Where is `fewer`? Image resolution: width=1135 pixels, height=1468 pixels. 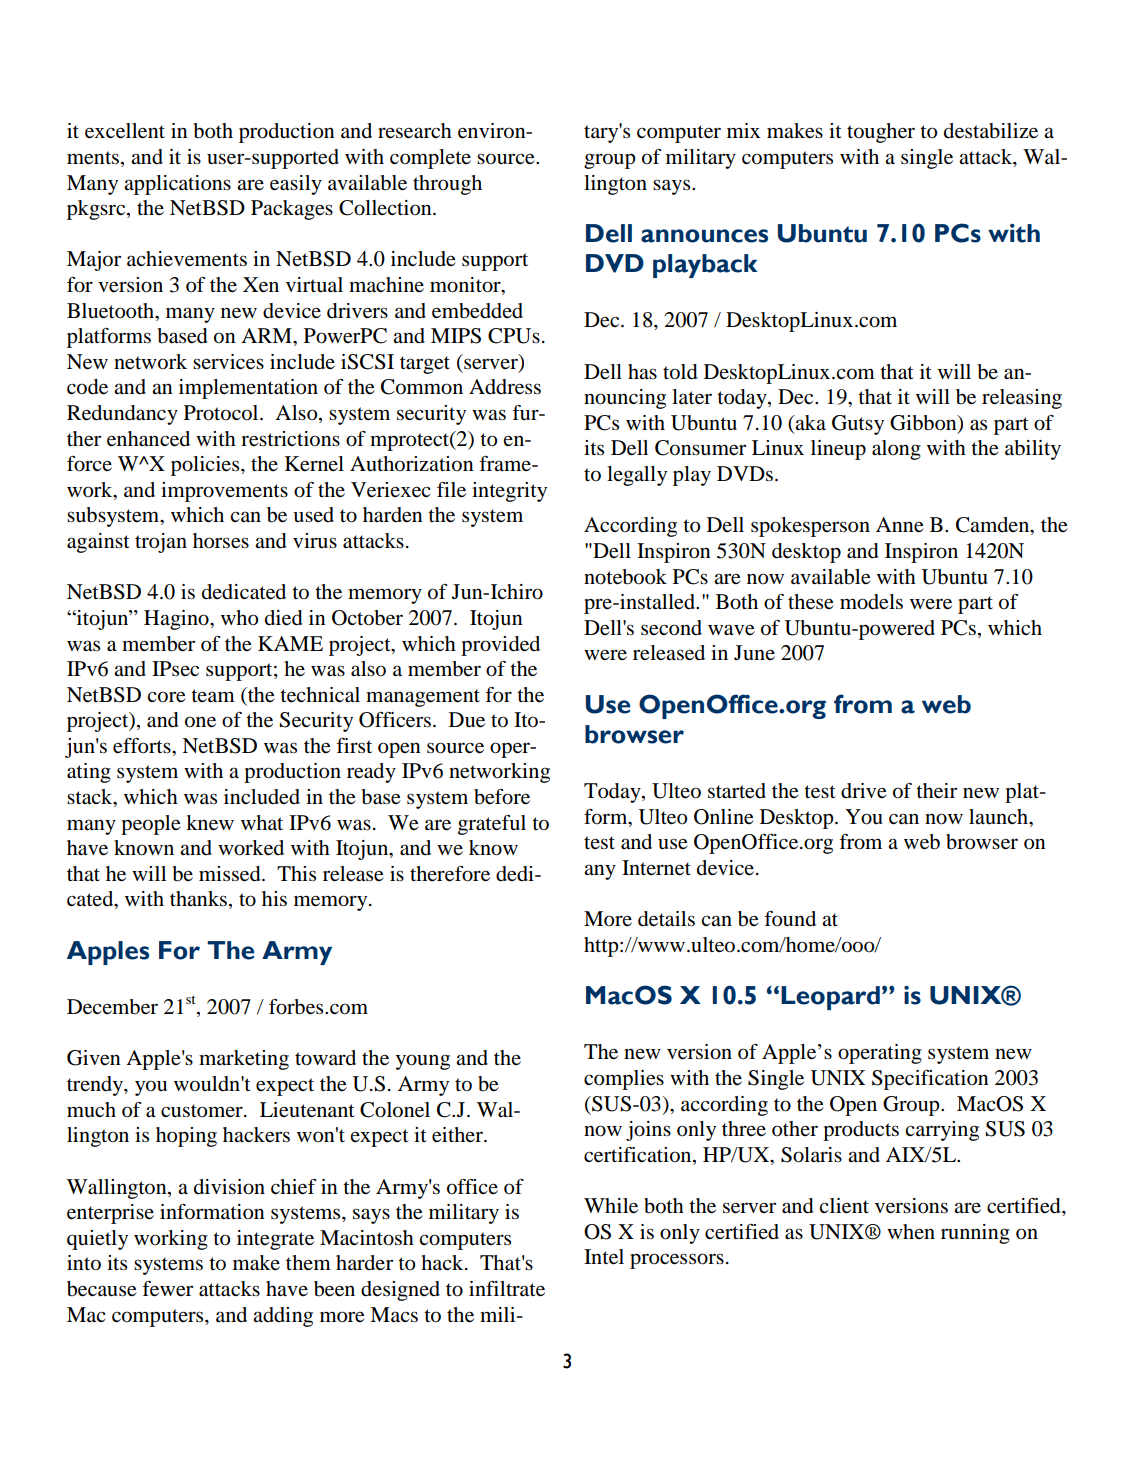 fewer is located at coordinates (167, 1289).
